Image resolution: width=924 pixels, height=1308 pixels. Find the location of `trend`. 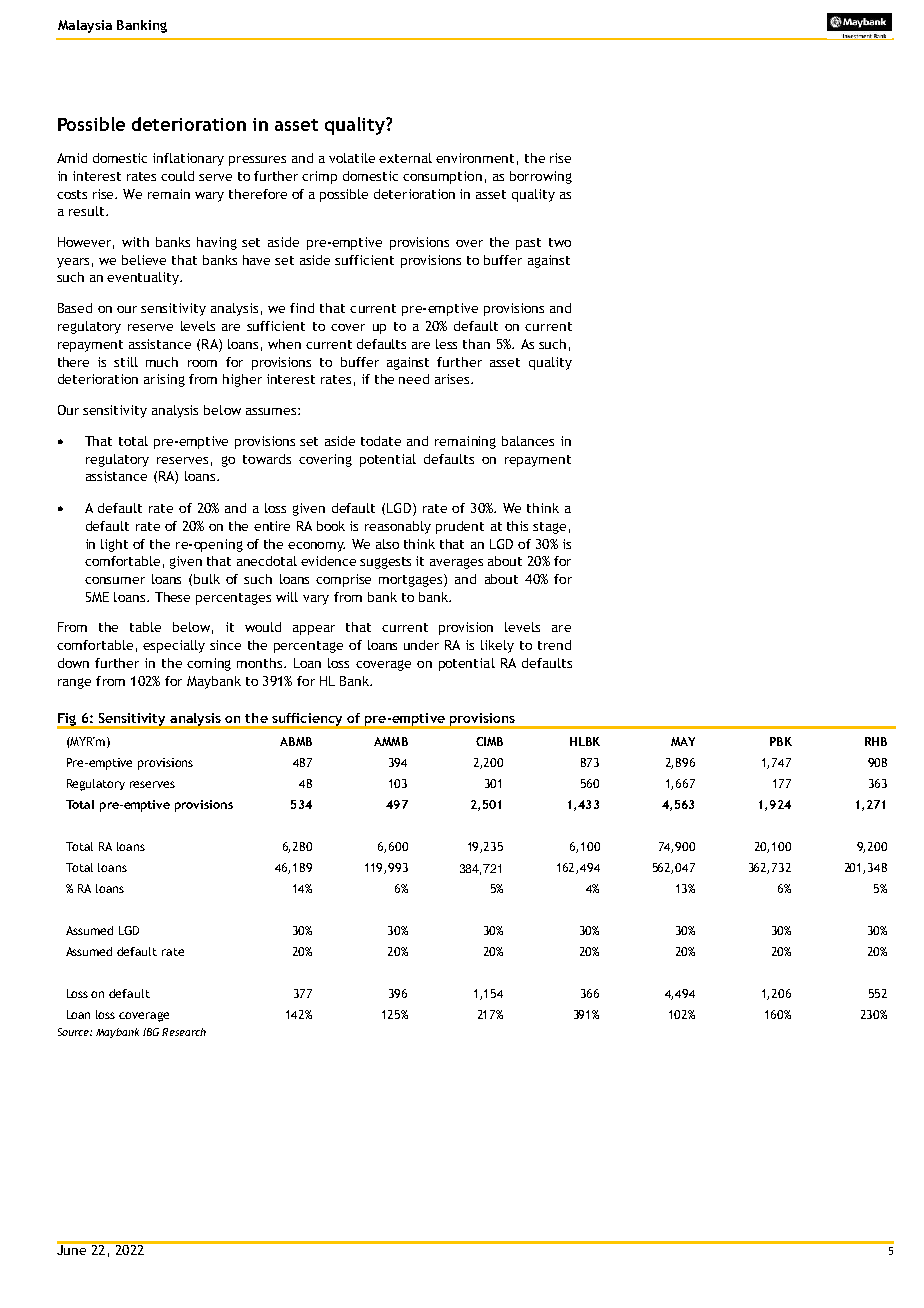

trend is located at coordinates (554, 645).
